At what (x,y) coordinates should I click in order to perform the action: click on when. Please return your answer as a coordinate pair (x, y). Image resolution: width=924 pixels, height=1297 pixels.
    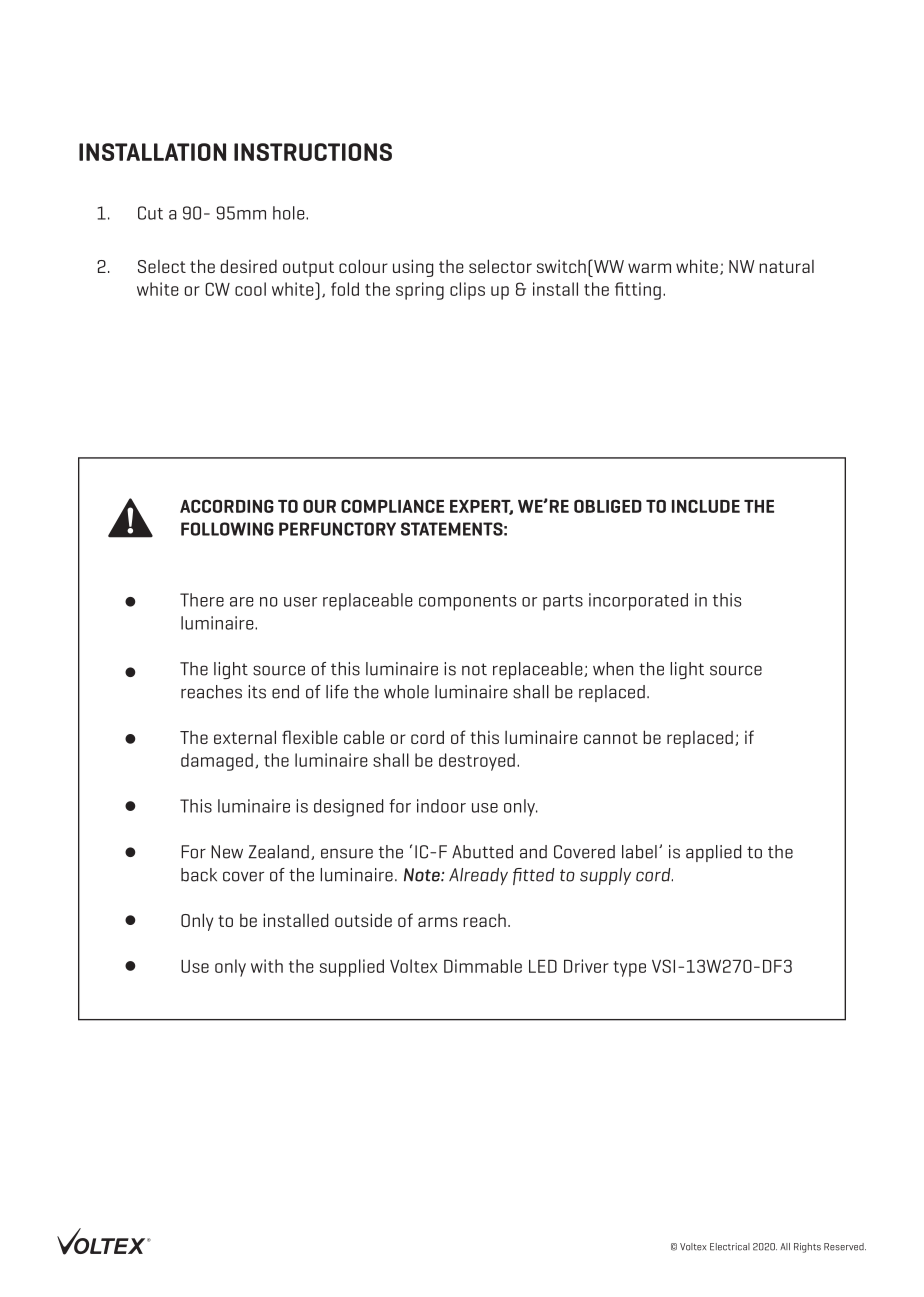
    Looking at the image, I should click on (613, 669).
